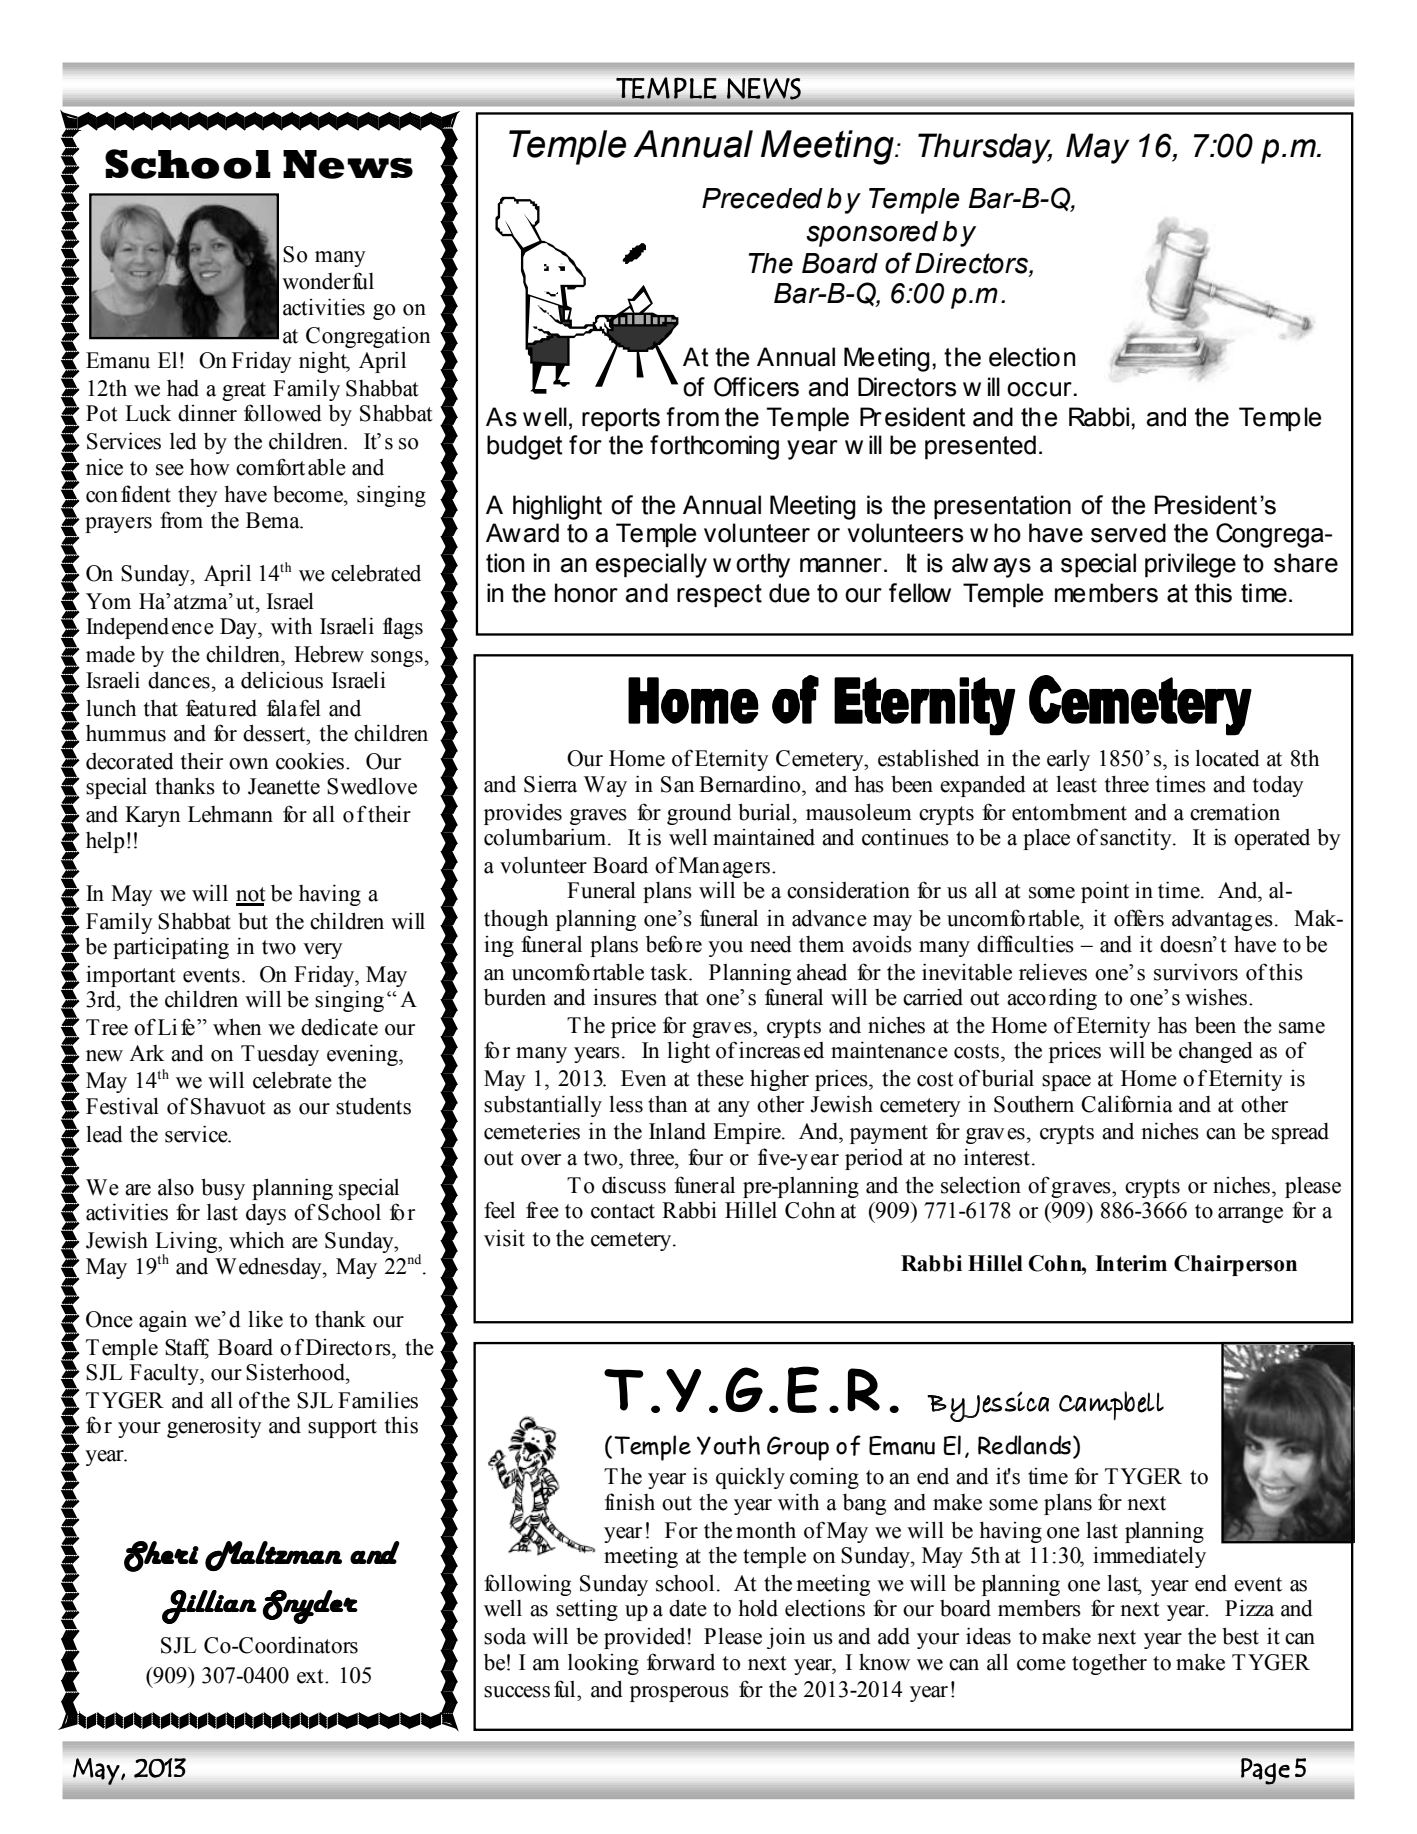  What do you see at coordinates (762, 198) in the page?
I see `Preceded` at bounding box center [762, 198].
